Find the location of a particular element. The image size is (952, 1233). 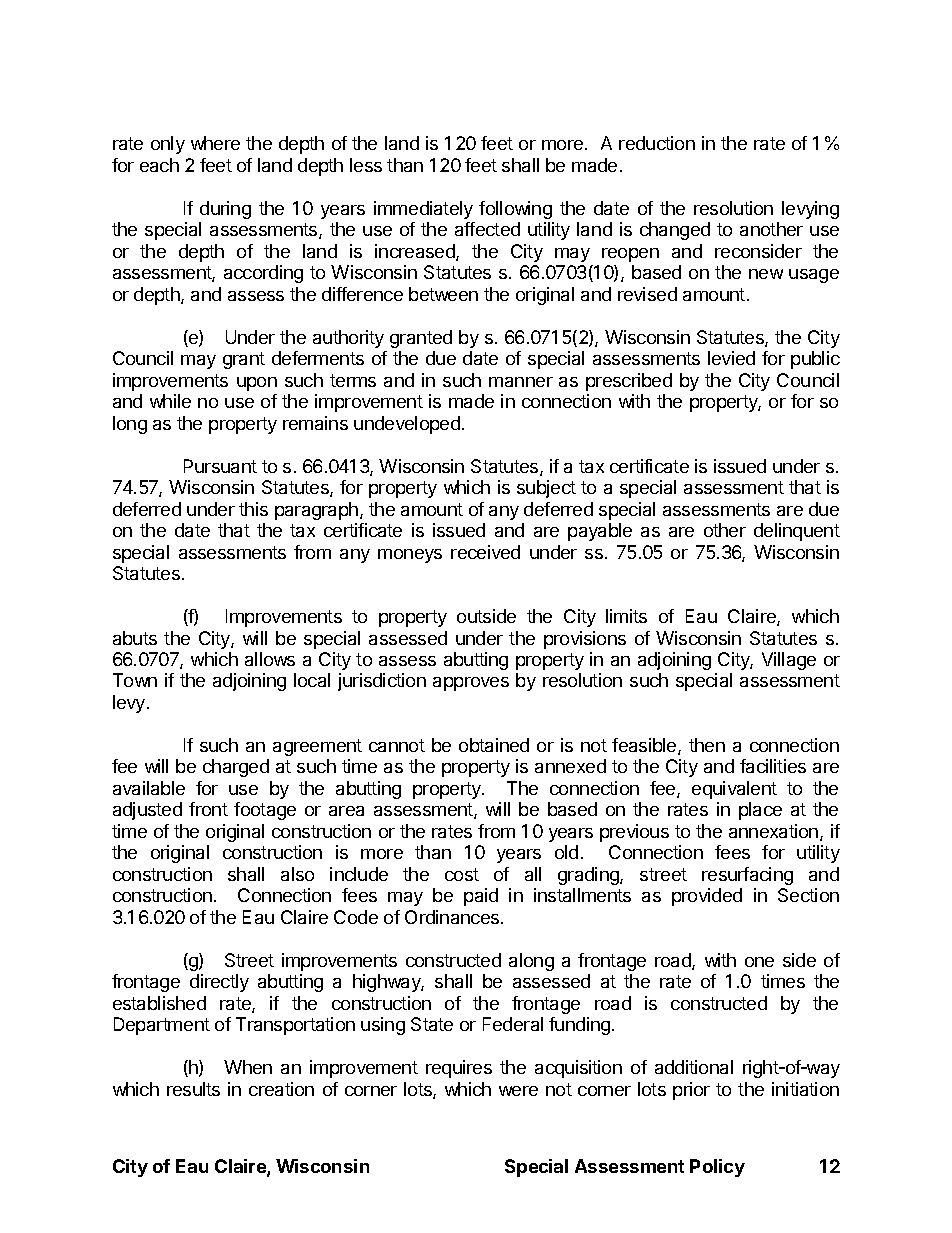

Village is located at coordinates (789, 661).
